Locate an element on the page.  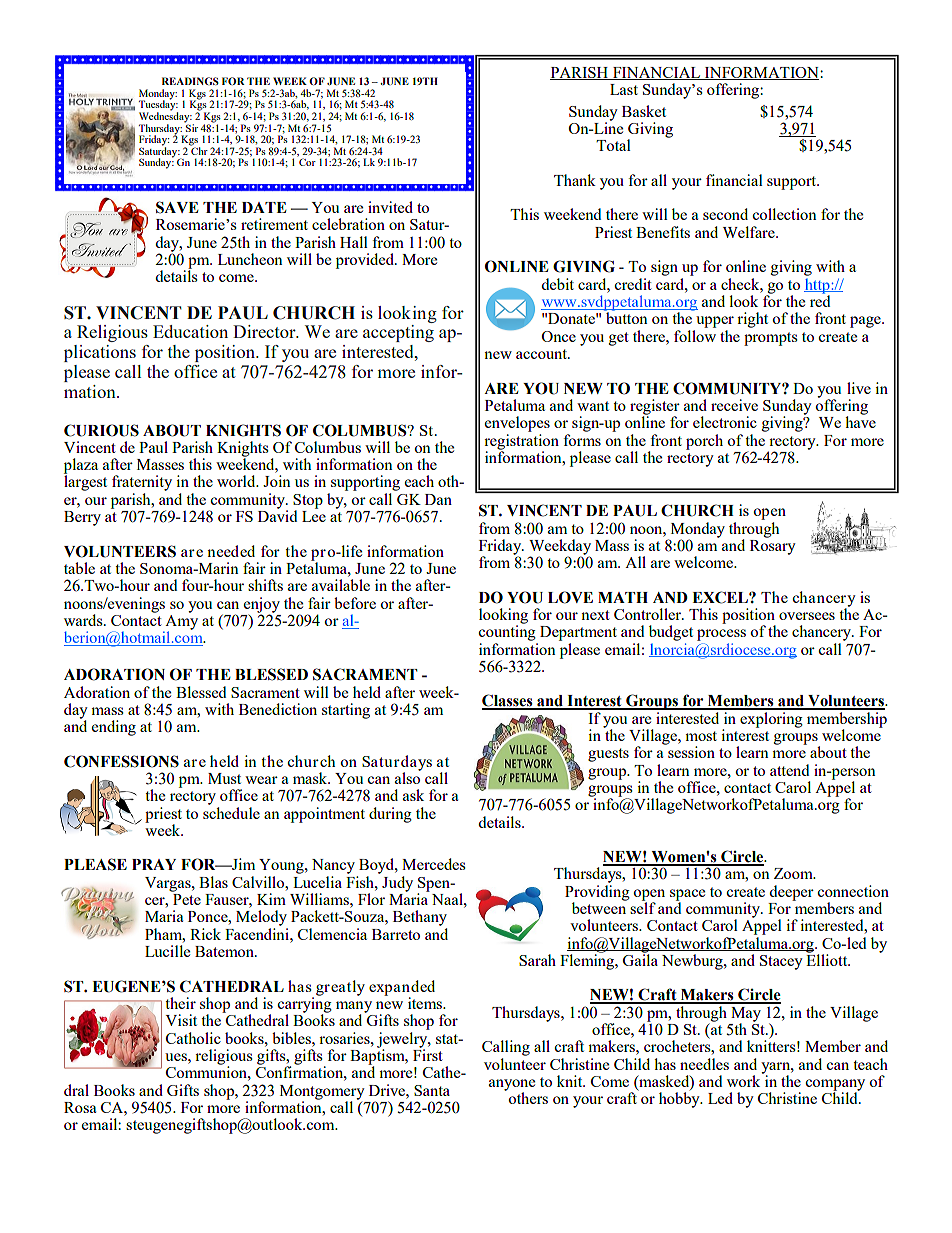
Thank is located at coordinates (575, 180).
